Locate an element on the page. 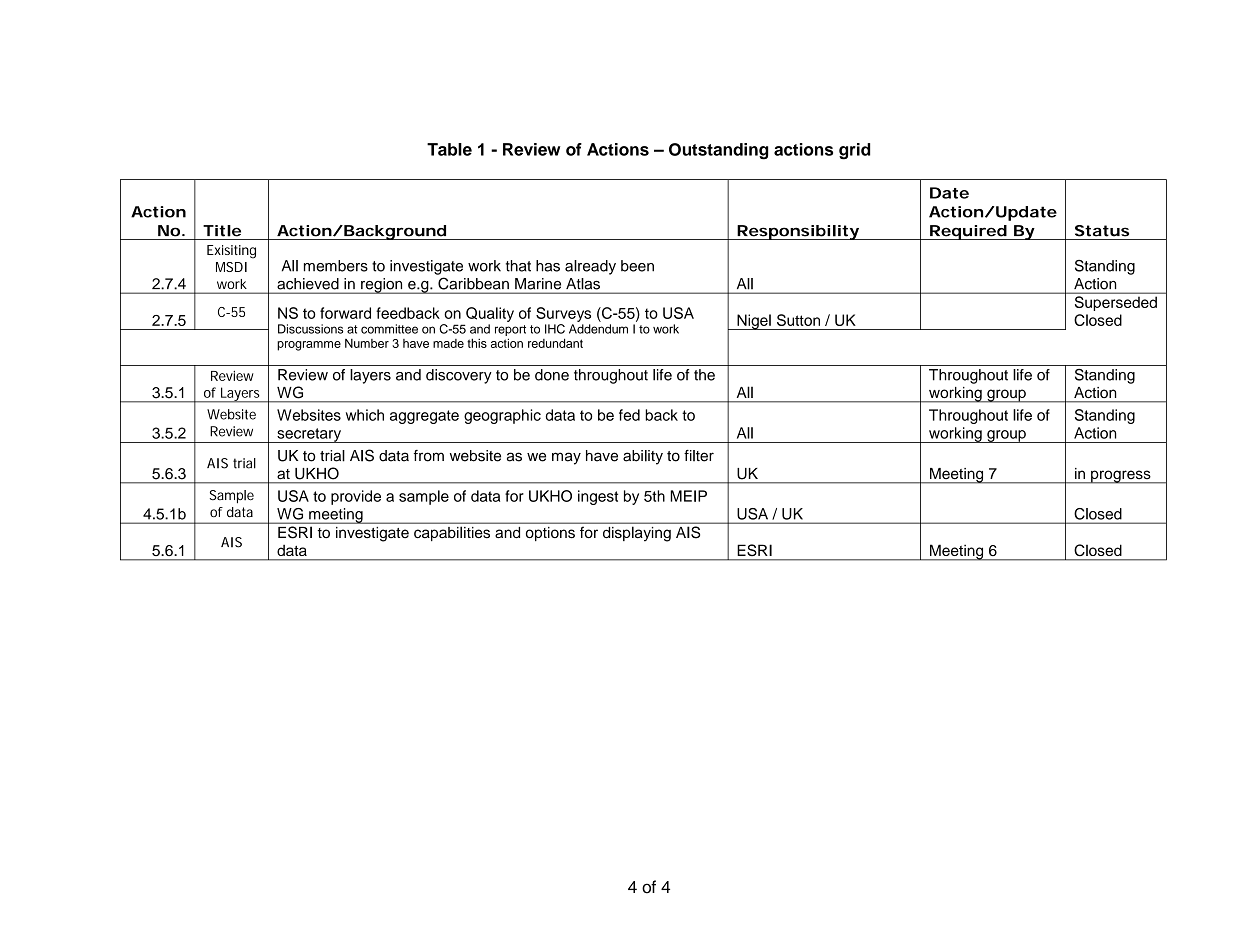 This page has height=952, width=1233. provide is located at coordinates (356, 497).
